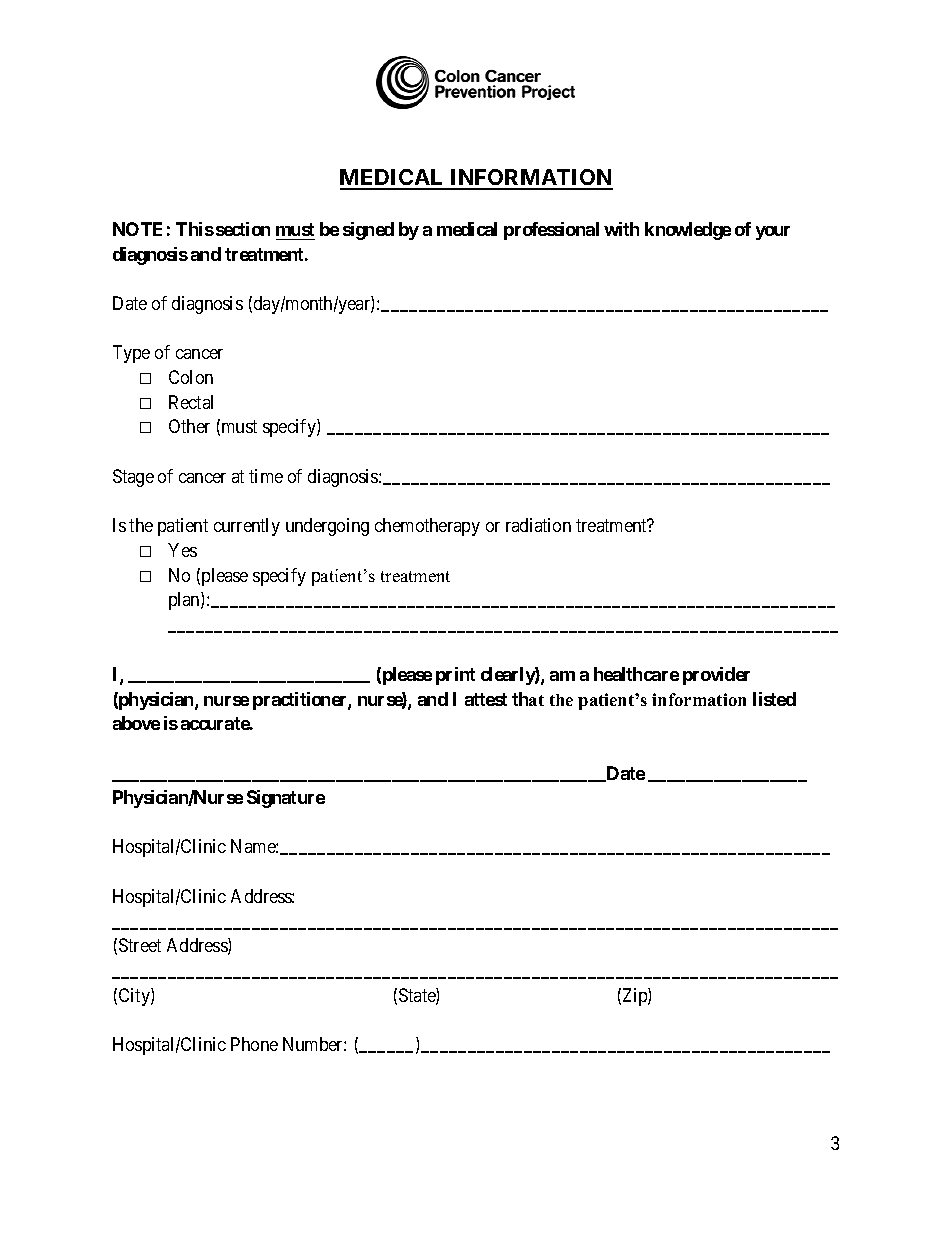  Describe the element at coordinates (774, 699) in the page. I see `listed` at that location.
